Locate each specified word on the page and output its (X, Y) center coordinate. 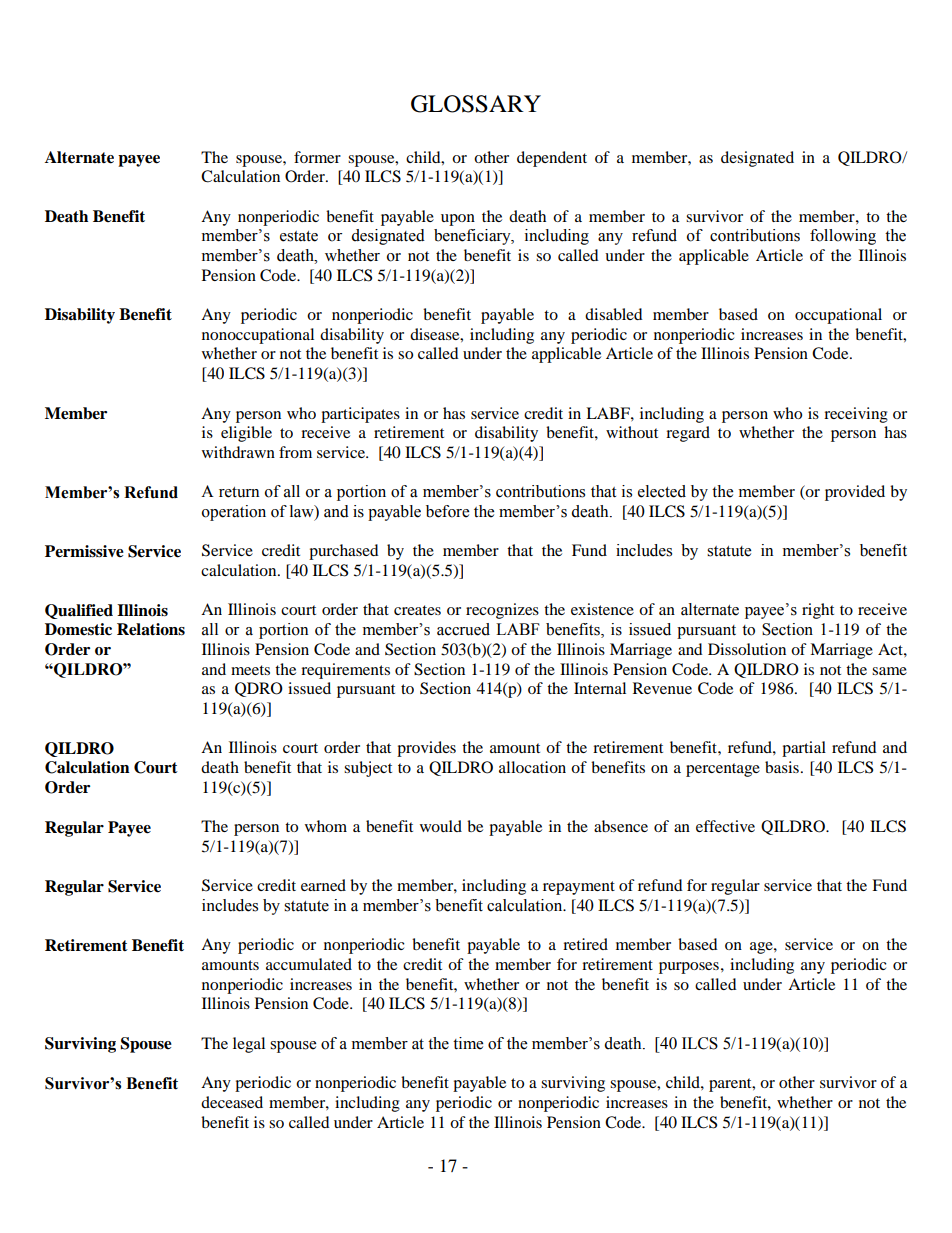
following (843, 237)
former (317, 157)
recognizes (502, 611)
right (818, 611)
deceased (232, 1102)
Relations (151, 629)
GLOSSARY (476, 104)
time (468, 1043)
